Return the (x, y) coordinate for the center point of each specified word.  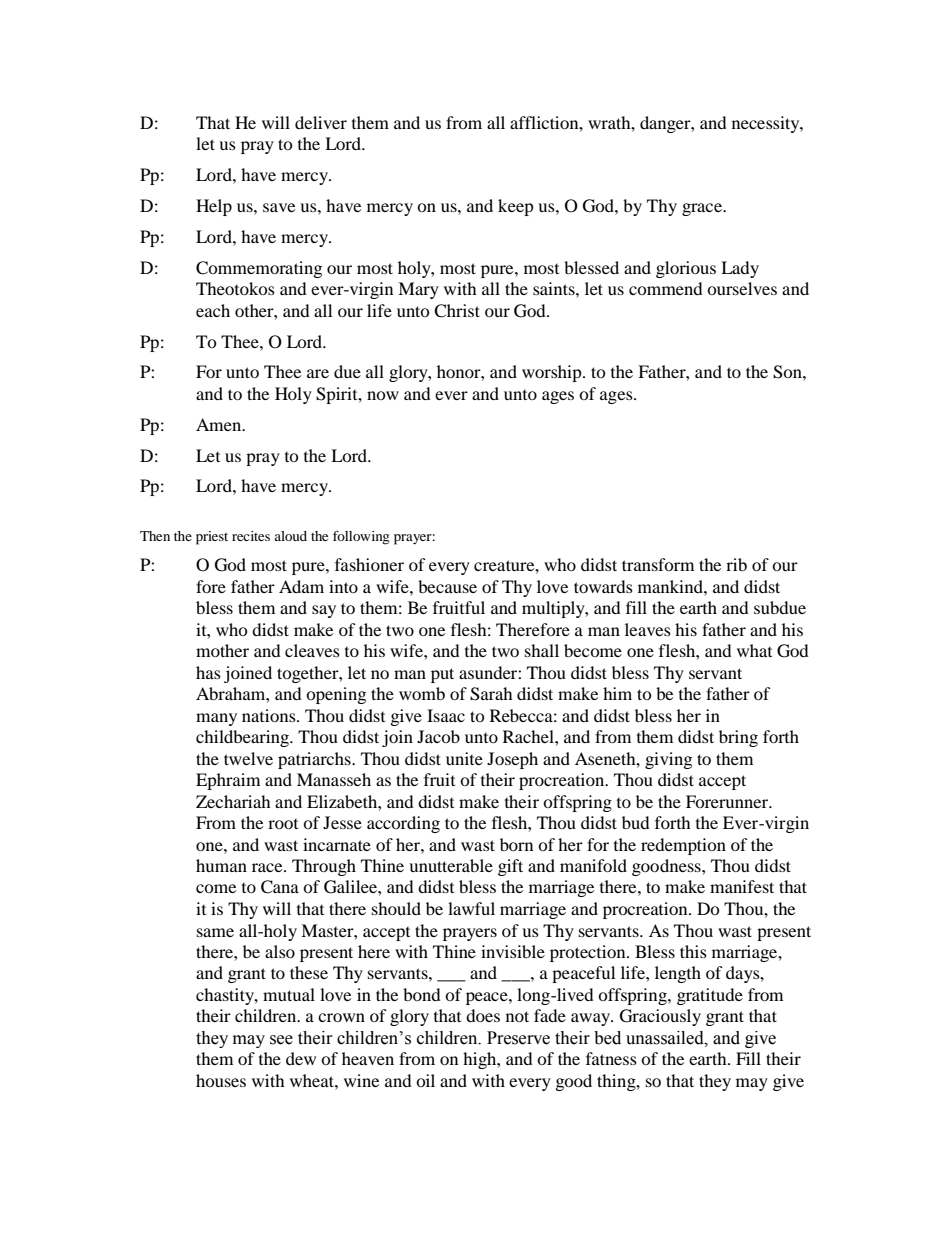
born (516, 844)
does (483, 1015)
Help (214, 207)
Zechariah (233, 801)
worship (553, 373)
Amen (220, 424)
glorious (686, 269)
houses (221, 1080)
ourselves (742, 288)
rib (736, 564)
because (447, 586)
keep (516, 207)
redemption (683, 846)
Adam (301, 586)
